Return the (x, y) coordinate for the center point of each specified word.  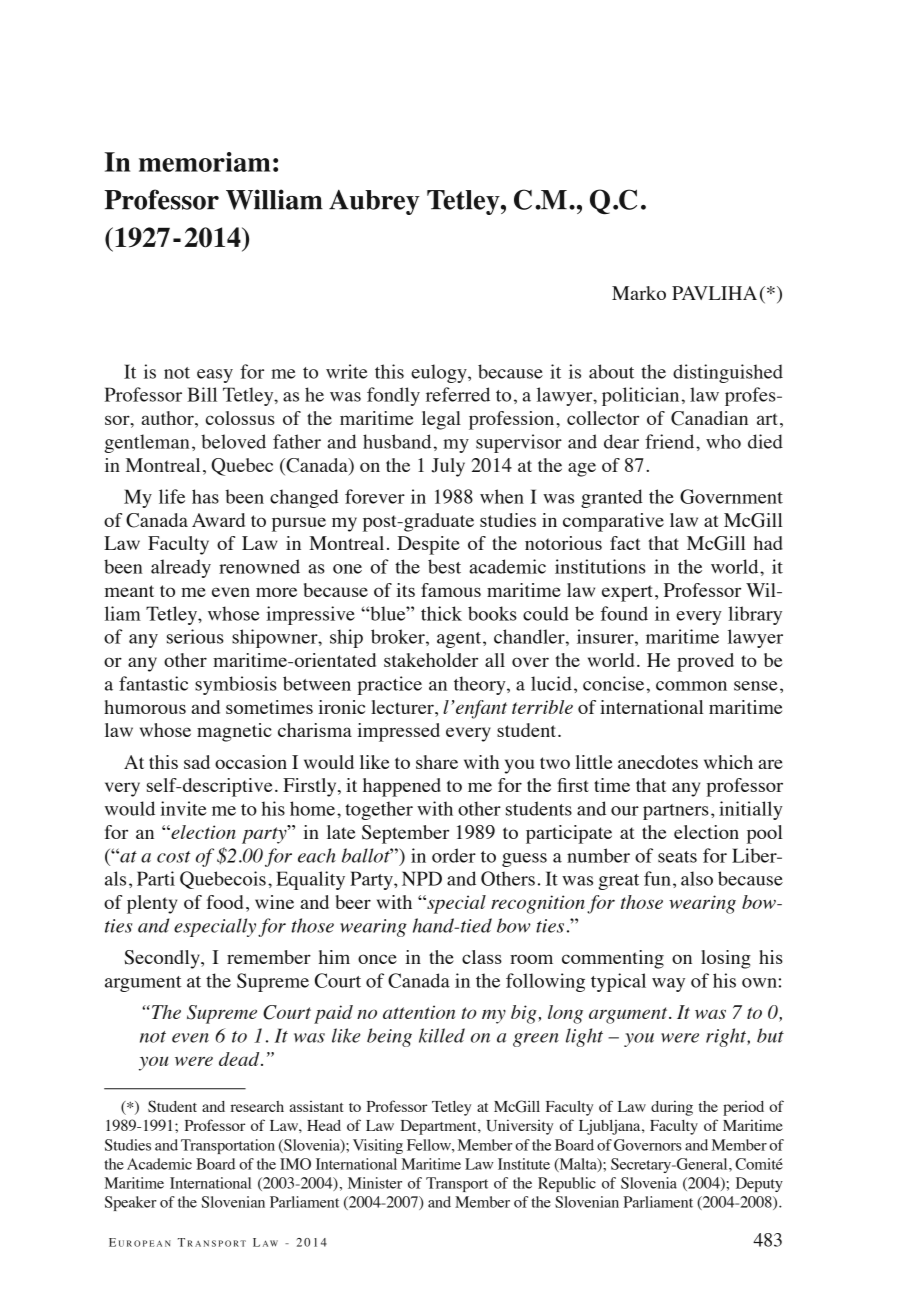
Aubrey (374, 202)
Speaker (131, 1203)
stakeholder (431, 660)
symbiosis (236, 685)
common (691, 686)
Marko (639, 293)
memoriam (204, 162)
